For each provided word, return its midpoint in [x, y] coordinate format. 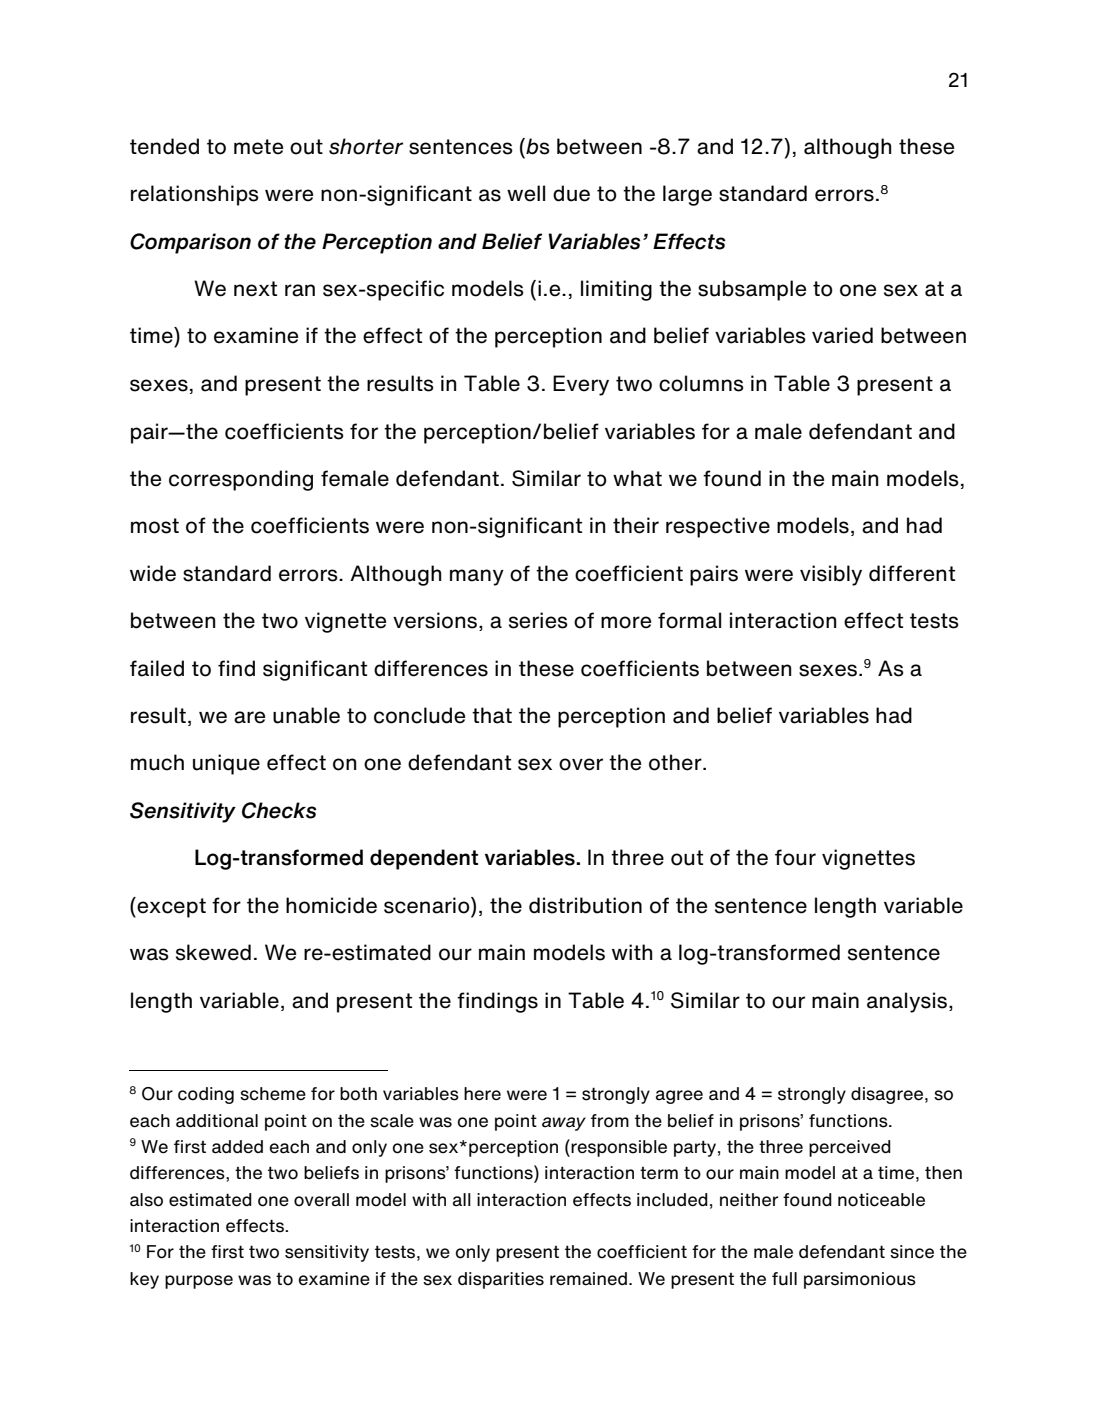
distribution [585, 905]
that [492, 715]
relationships [195, 195]
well [526, 193]
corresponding [241, 480]
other [676, 762]
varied [842, 335]
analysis [908, 1002]
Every [581, 385]
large [687, 195]
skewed [213, 952]
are [249, 717]
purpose [199, 1282]
